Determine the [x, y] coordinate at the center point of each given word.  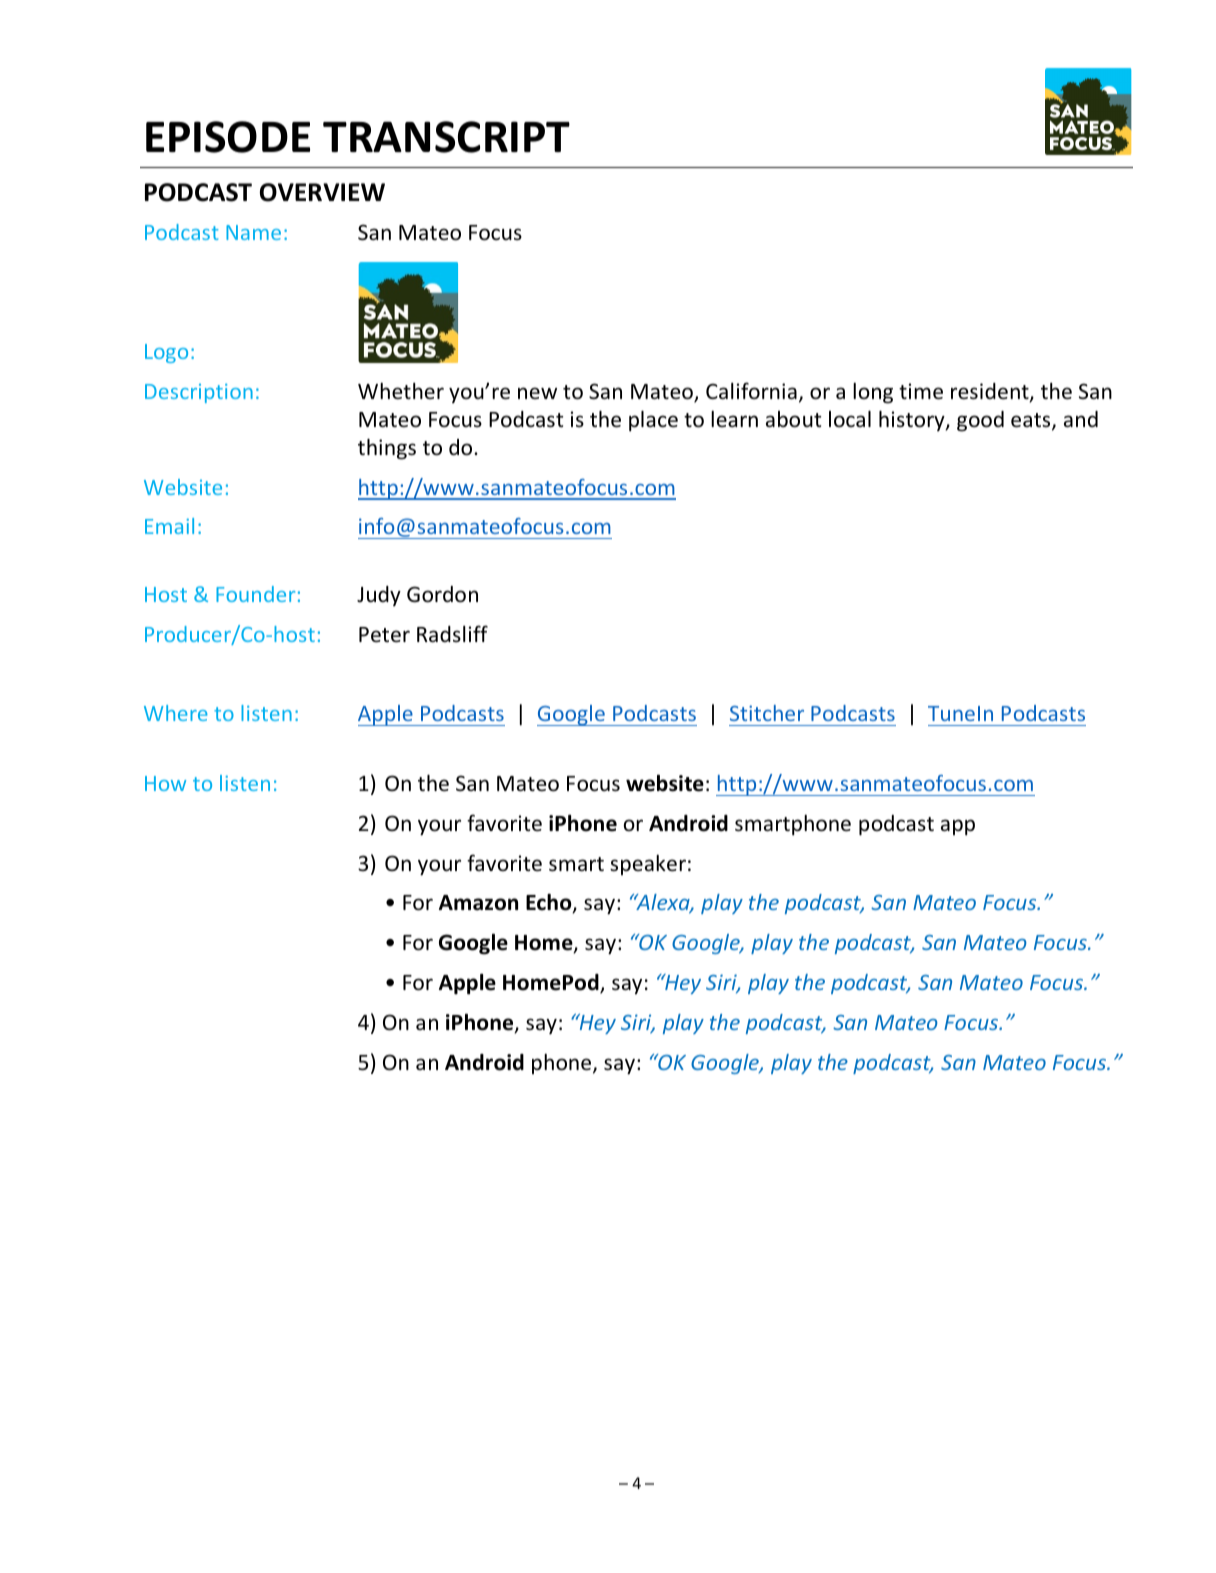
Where [176, 713]
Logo [166, 353]
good [980, 421]
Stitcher [767, 713]
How [165, 783]
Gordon [442, 594]
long [873, 393]
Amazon [478, 903]
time [921, 391]
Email [169, 526]
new [537, 393]
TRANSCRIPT [446, 137]
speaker [648, 864]
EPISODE [228, 137]
